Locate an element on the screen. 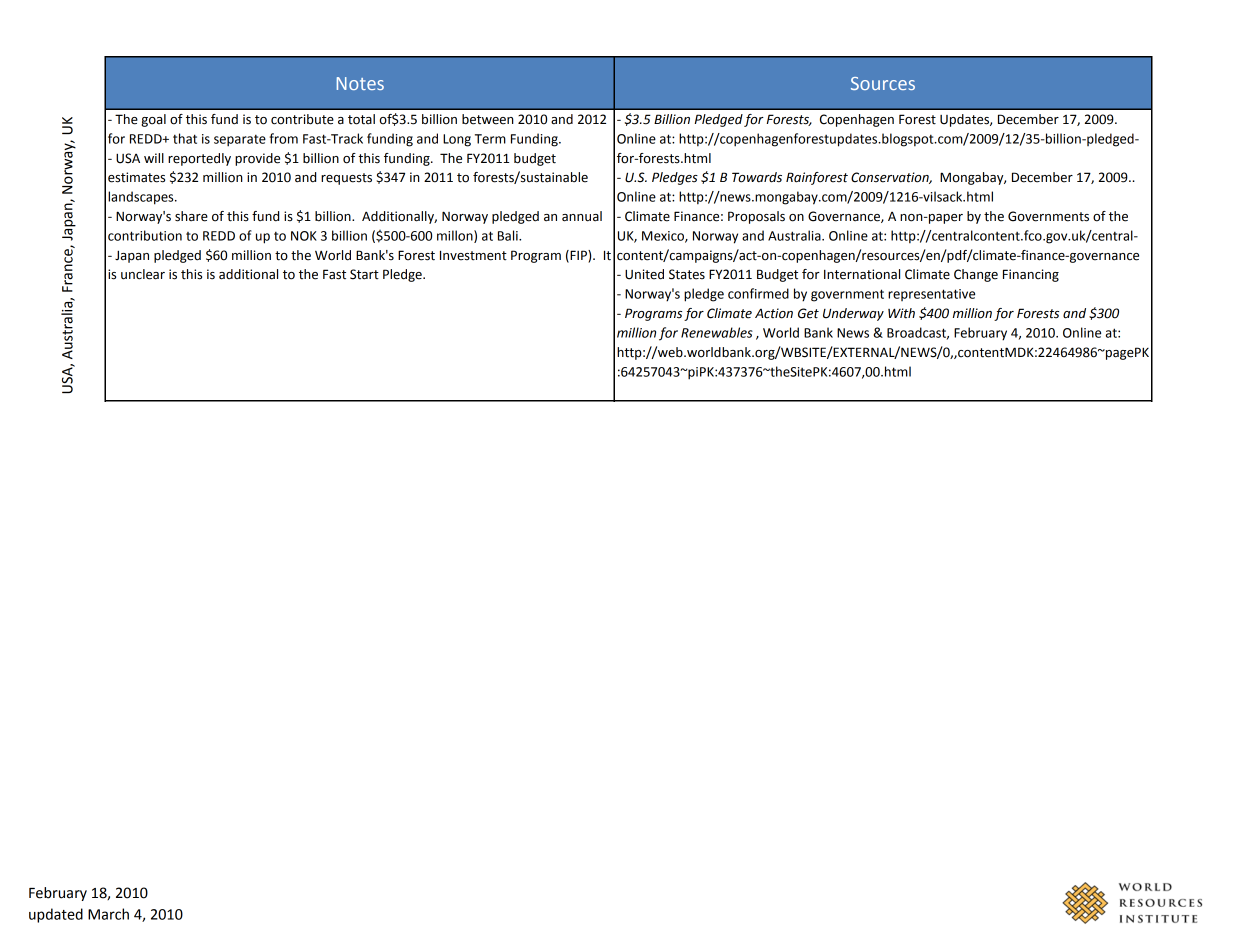 The height and width of the screenshot is (952, 1233). goal is located at coordinates (153, 120).
